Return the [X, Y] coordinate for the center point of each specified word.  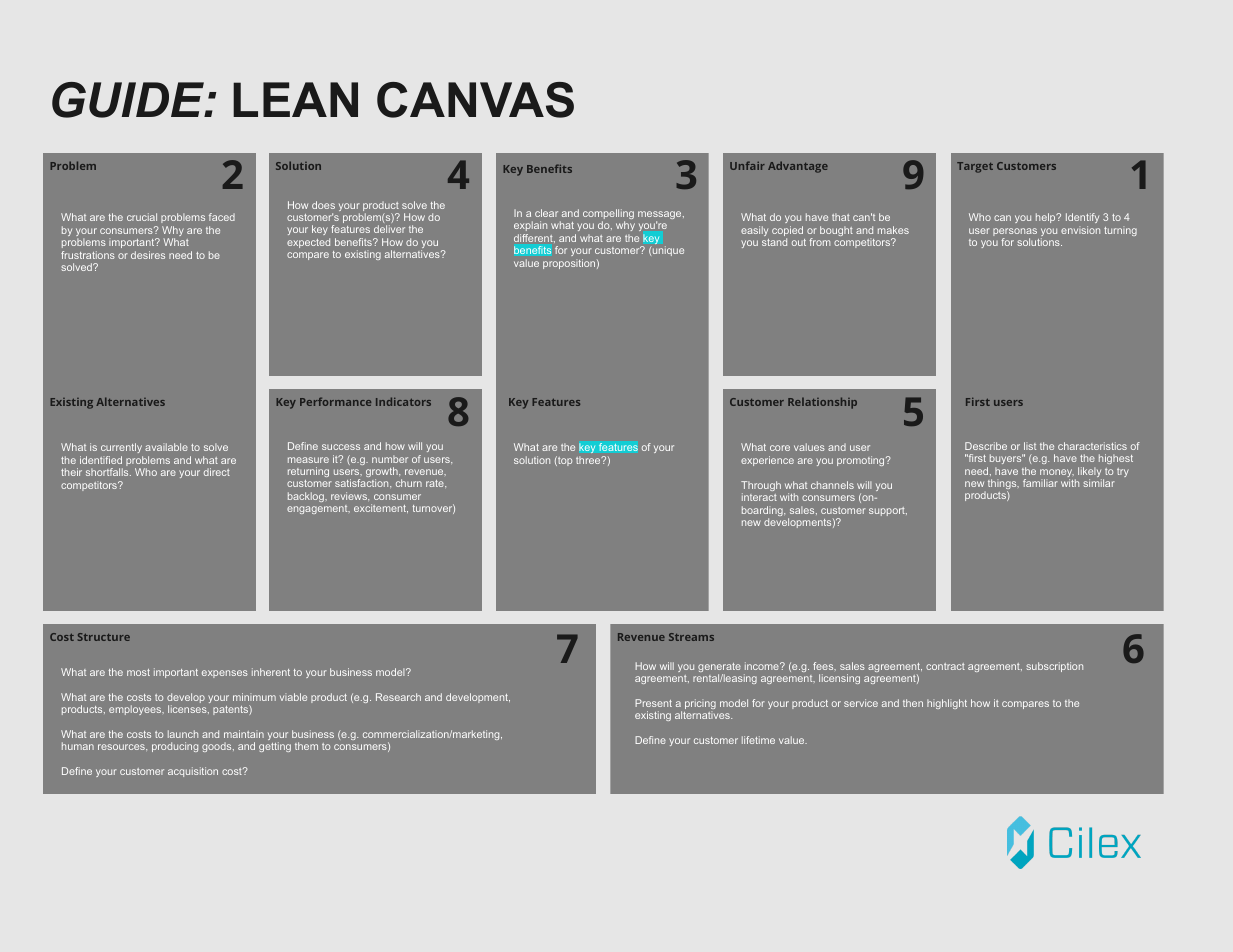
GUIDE [129, 100]
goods [218, 747]
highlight [947, 704]
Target [975, 167]
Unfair [747, 165]
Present [653, 703]
